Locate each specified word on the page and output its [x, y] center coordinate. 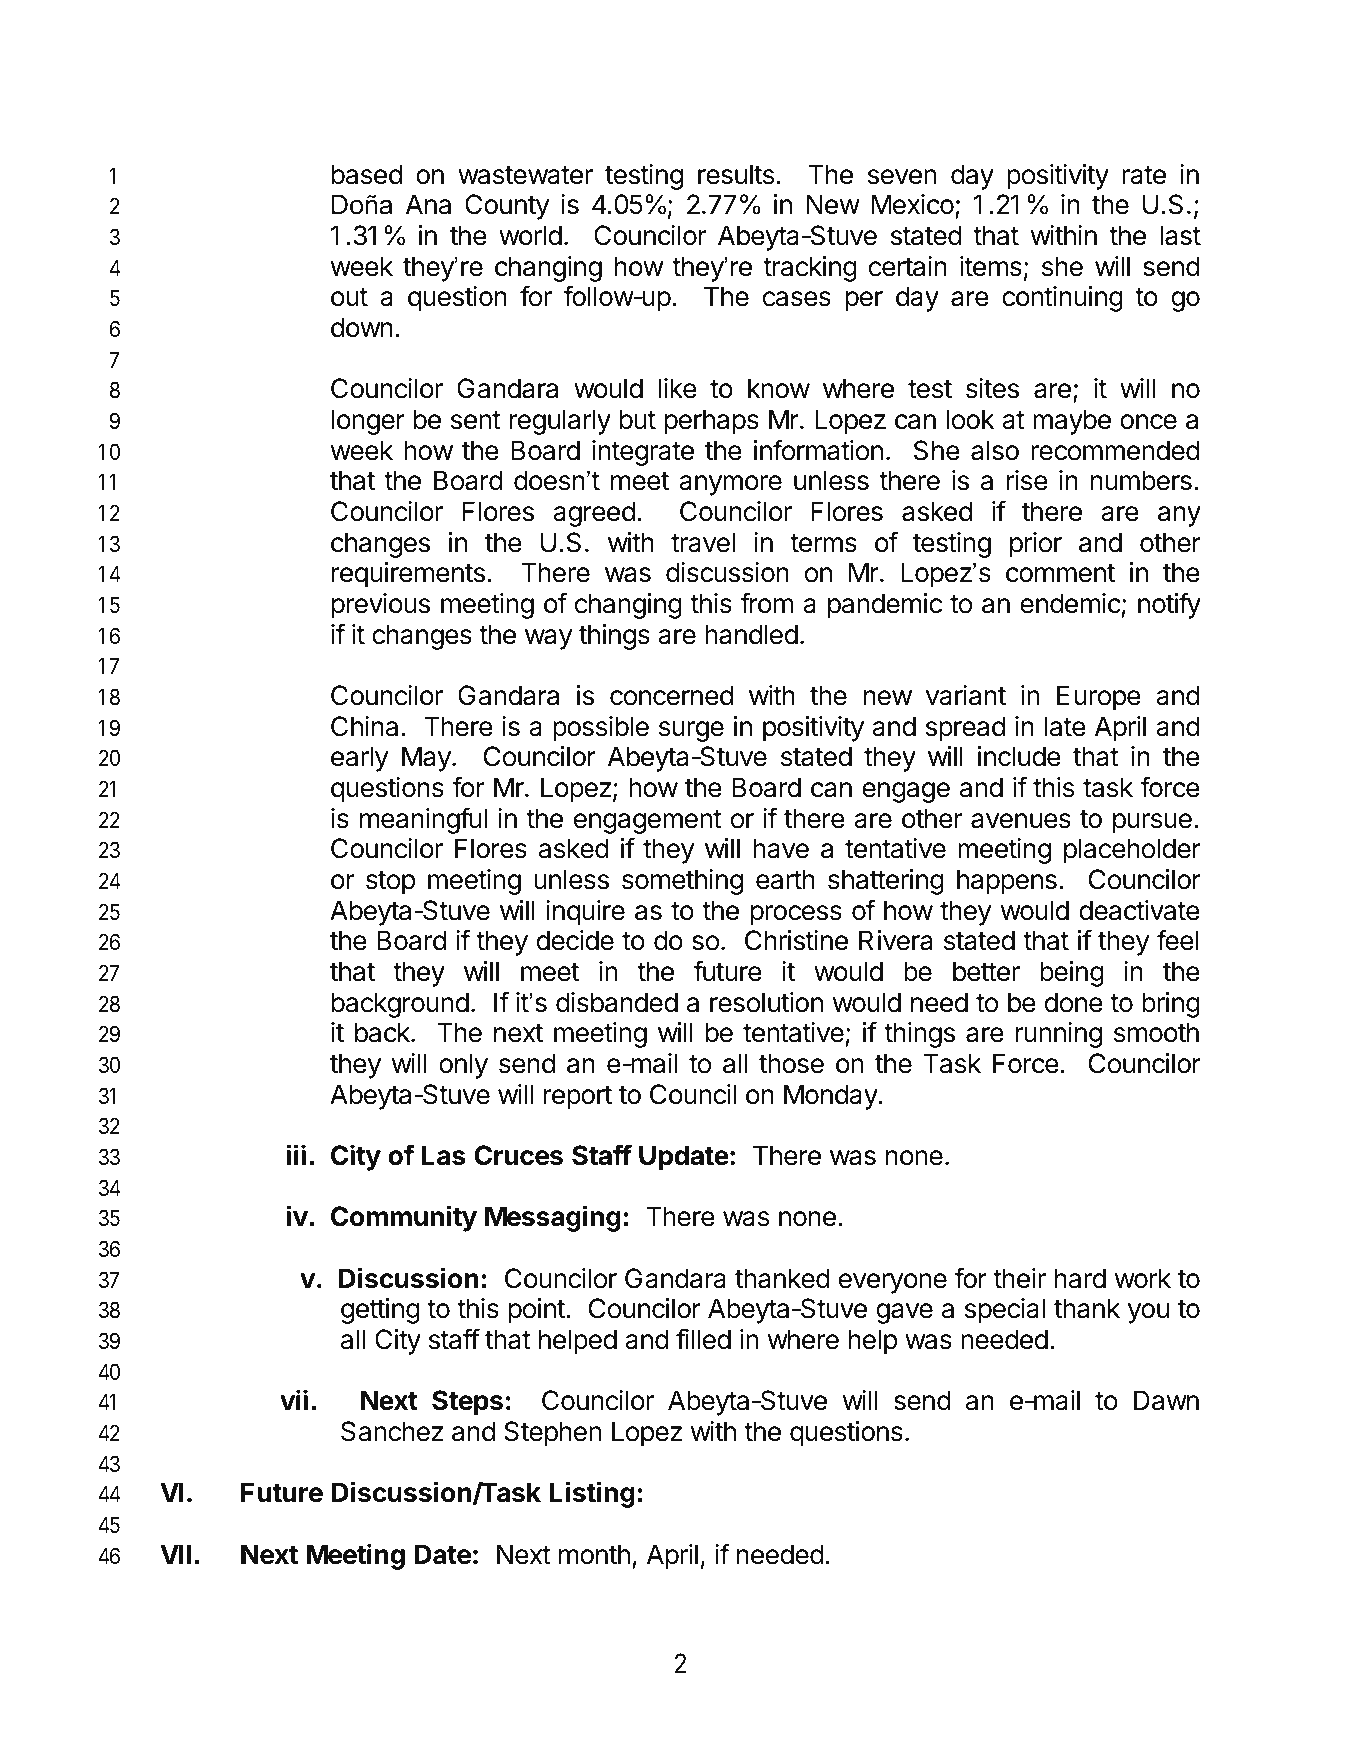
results [736, 174]
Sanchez [392, 1431]
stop [390, 883]
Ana [428, 204]
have [781, 848]
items [991, 266]
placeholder [1132, 851]
